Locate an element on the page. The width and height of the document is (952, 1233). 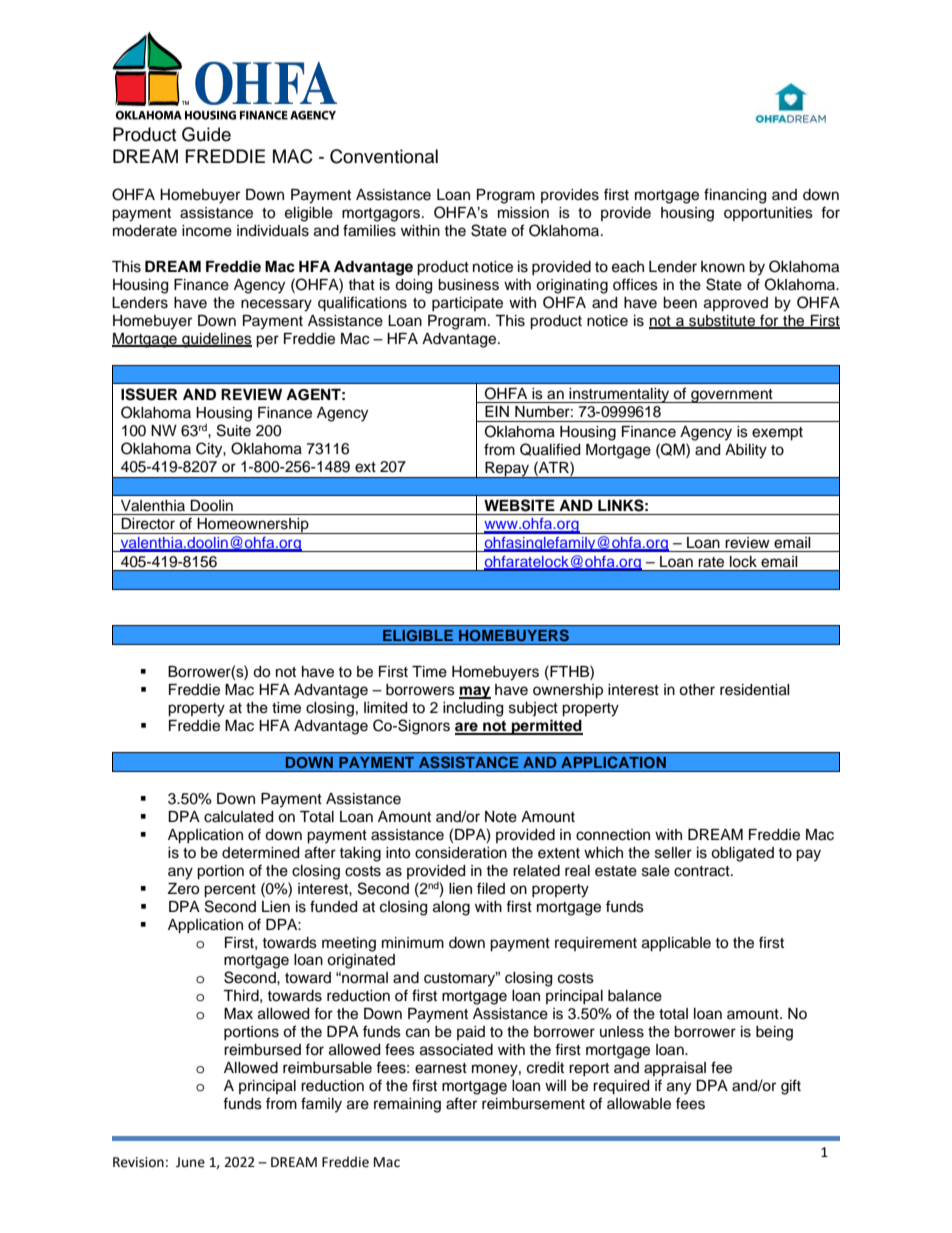
percent is located at coordinates (230, 891).
